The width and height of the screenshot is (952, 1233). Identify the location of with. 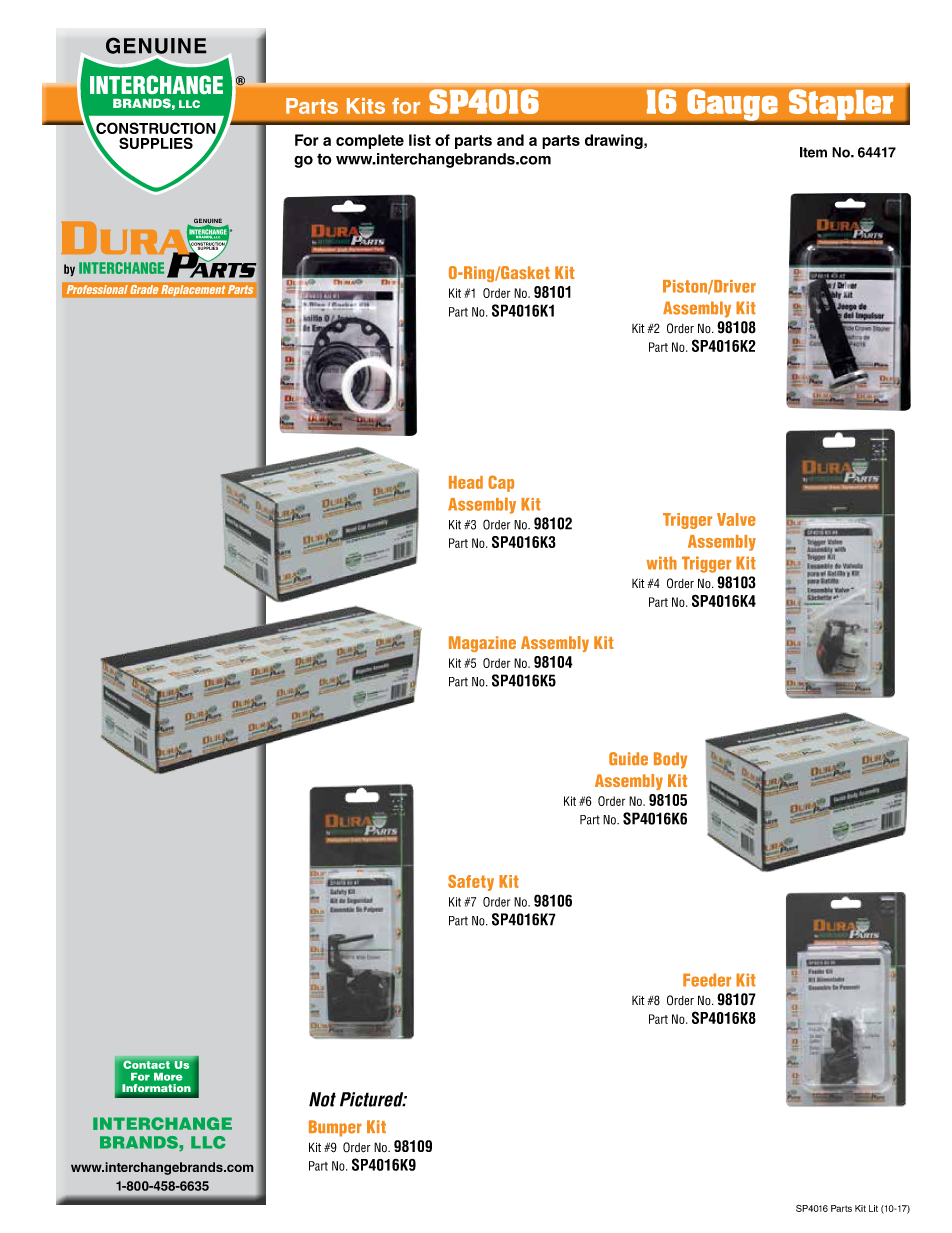
(662, 563).
